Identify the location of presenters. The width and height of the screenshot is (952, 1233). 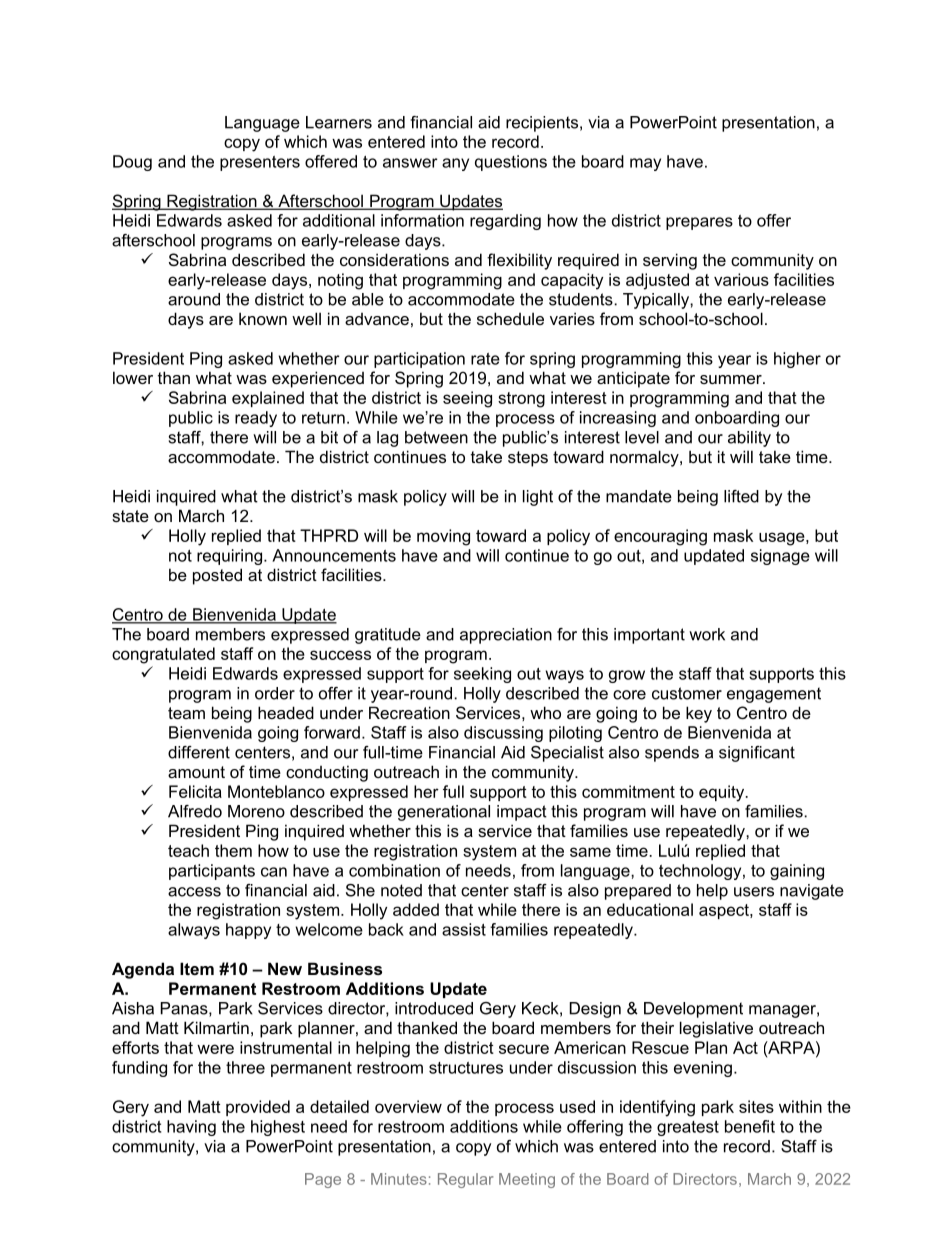
(260, 163).
